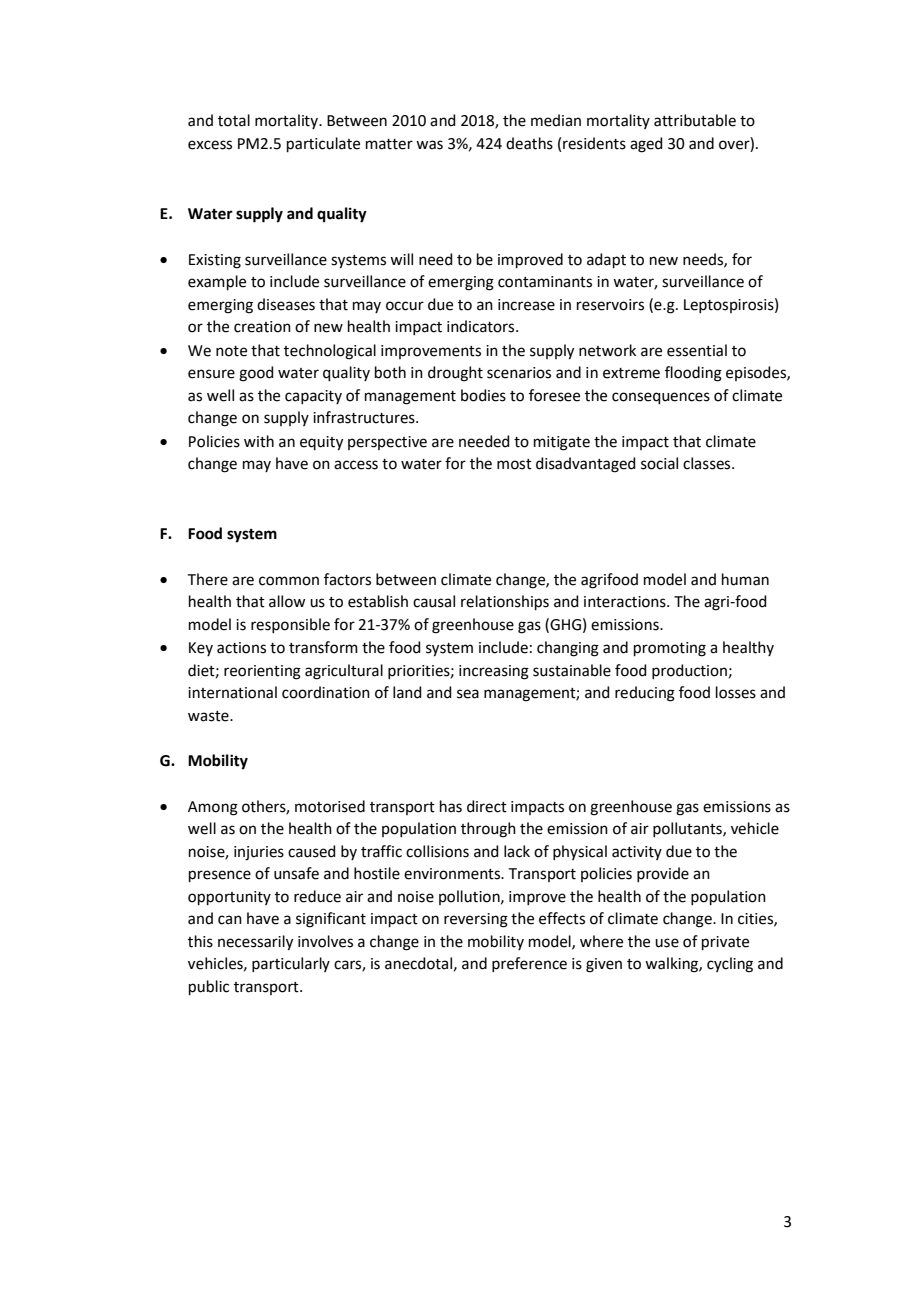 This document has height=1308, width=924. I want to click on reversing, so click(476, 920).
